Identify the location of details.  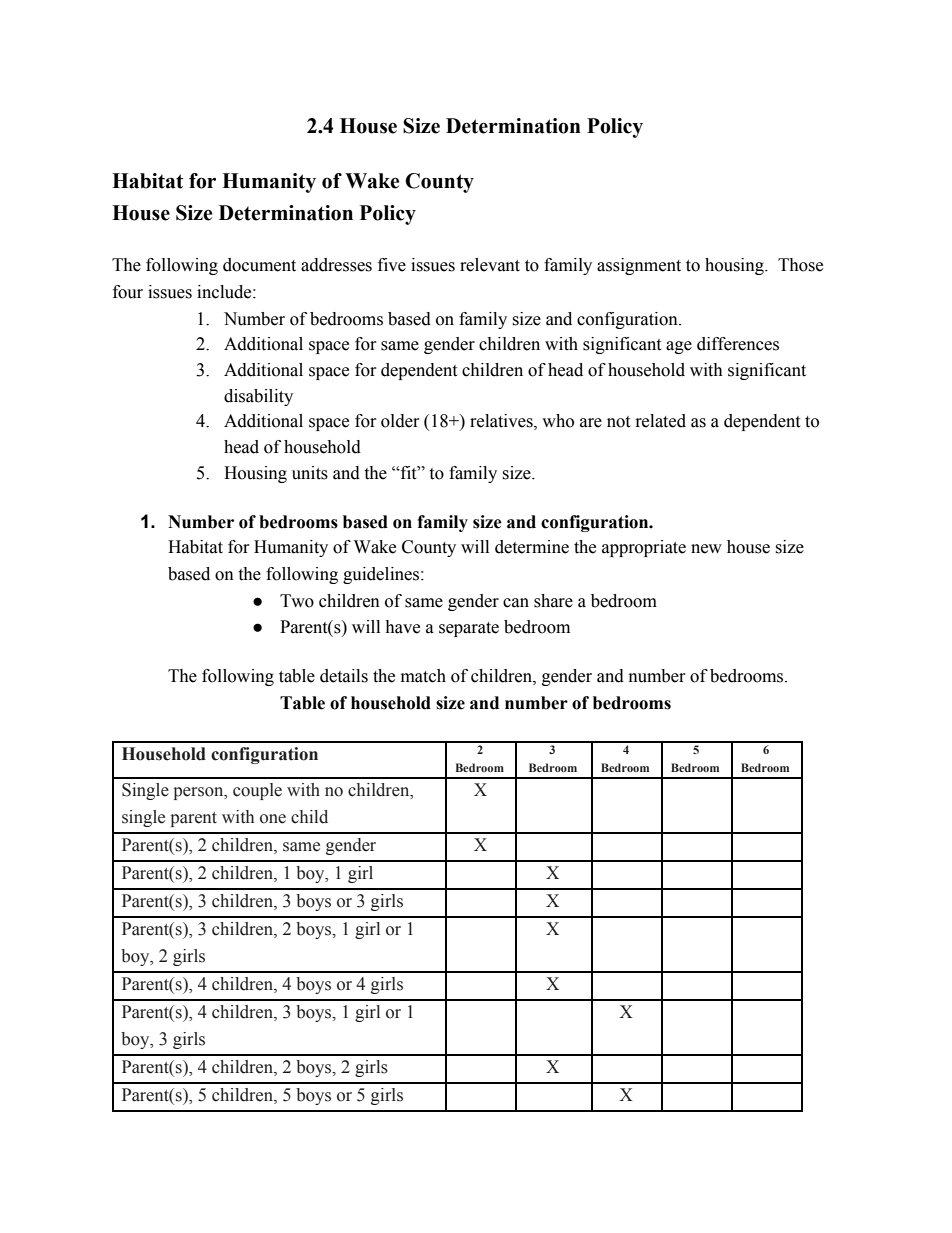
(344, 676).
